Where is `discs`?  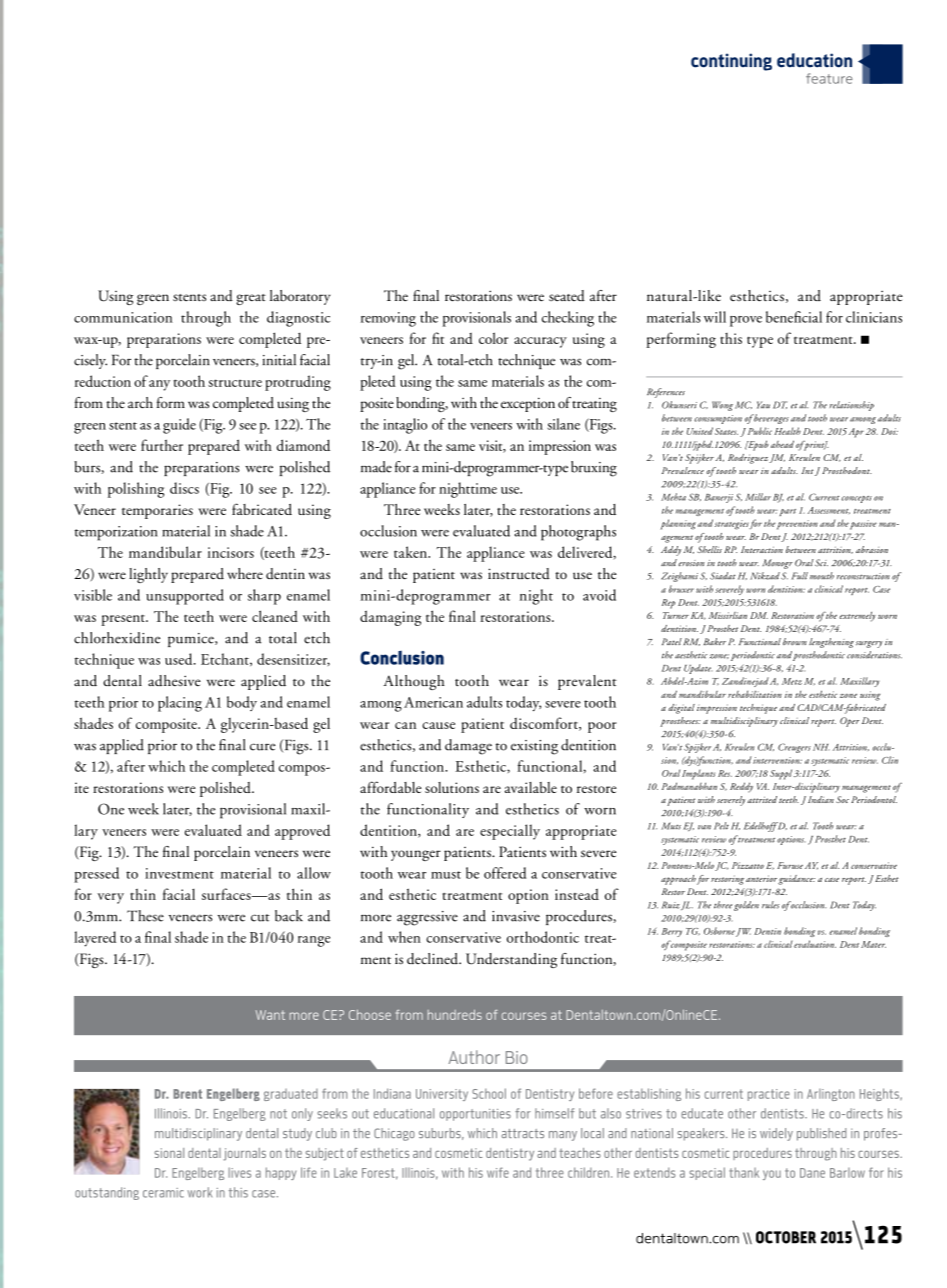 discs is located at coordinates (184, 488).
